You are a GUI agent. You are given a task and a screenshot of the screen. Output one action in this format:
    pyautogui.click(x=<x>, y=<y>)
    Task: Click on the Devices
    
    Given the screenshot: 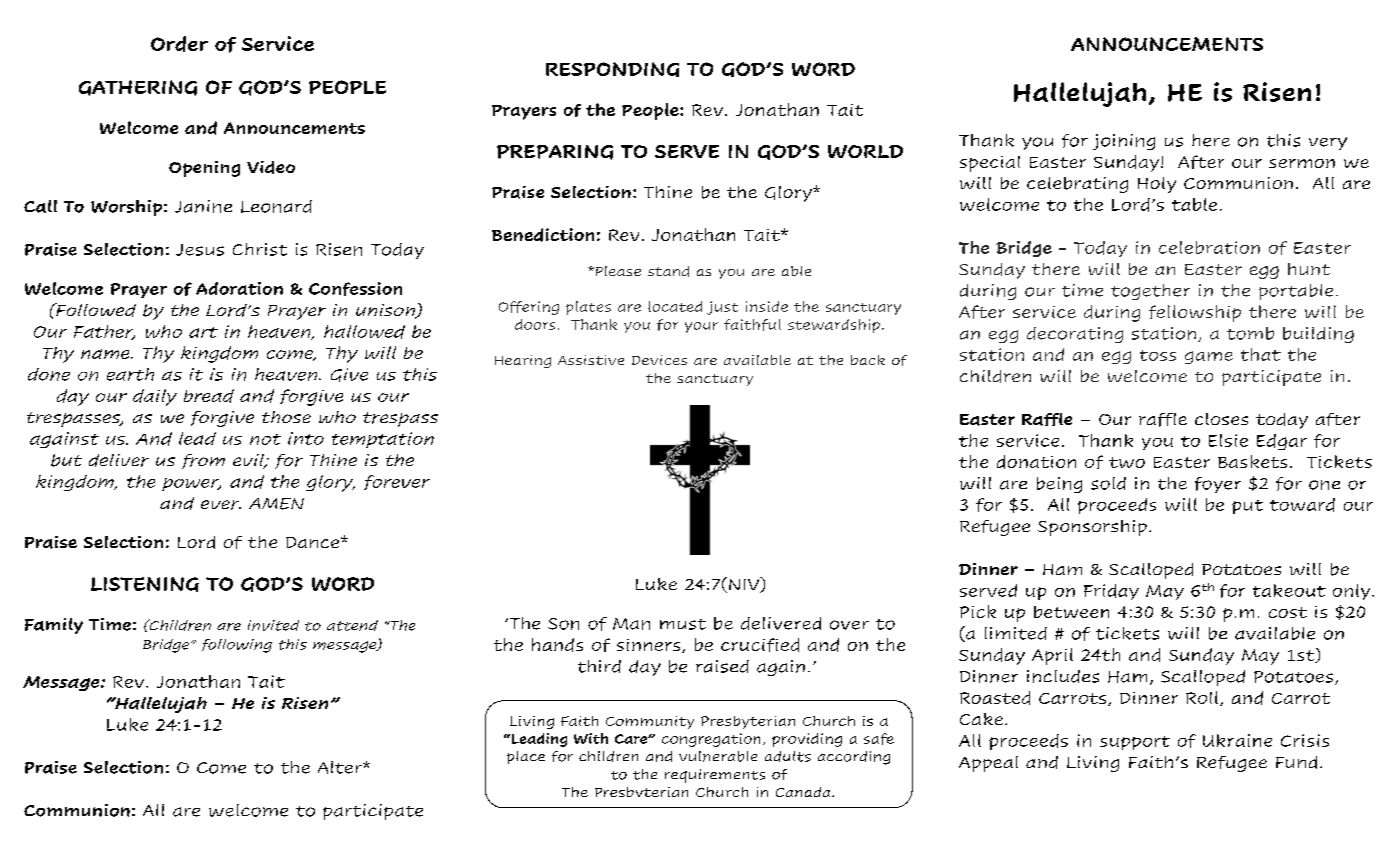 What is the action you would take?
    pyautogui.click(x=659, y=360)
